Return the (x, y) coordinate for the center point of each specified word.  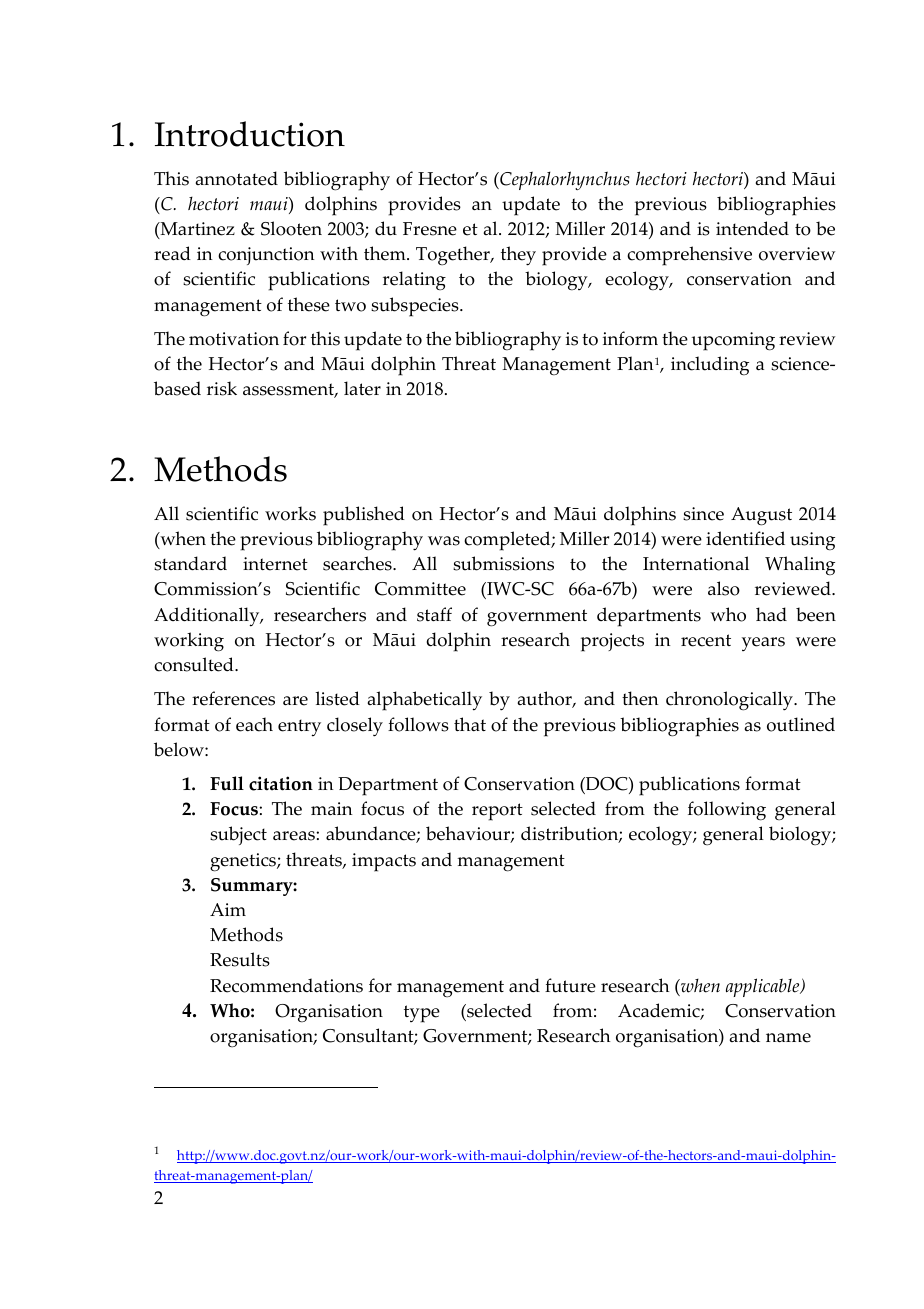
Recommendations (286, 985)
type (422, 1014)
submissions (503, 563)
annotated (236, 178)
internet (275, 564)
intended (752, 228)
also (724, 588)
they (518, 256)
